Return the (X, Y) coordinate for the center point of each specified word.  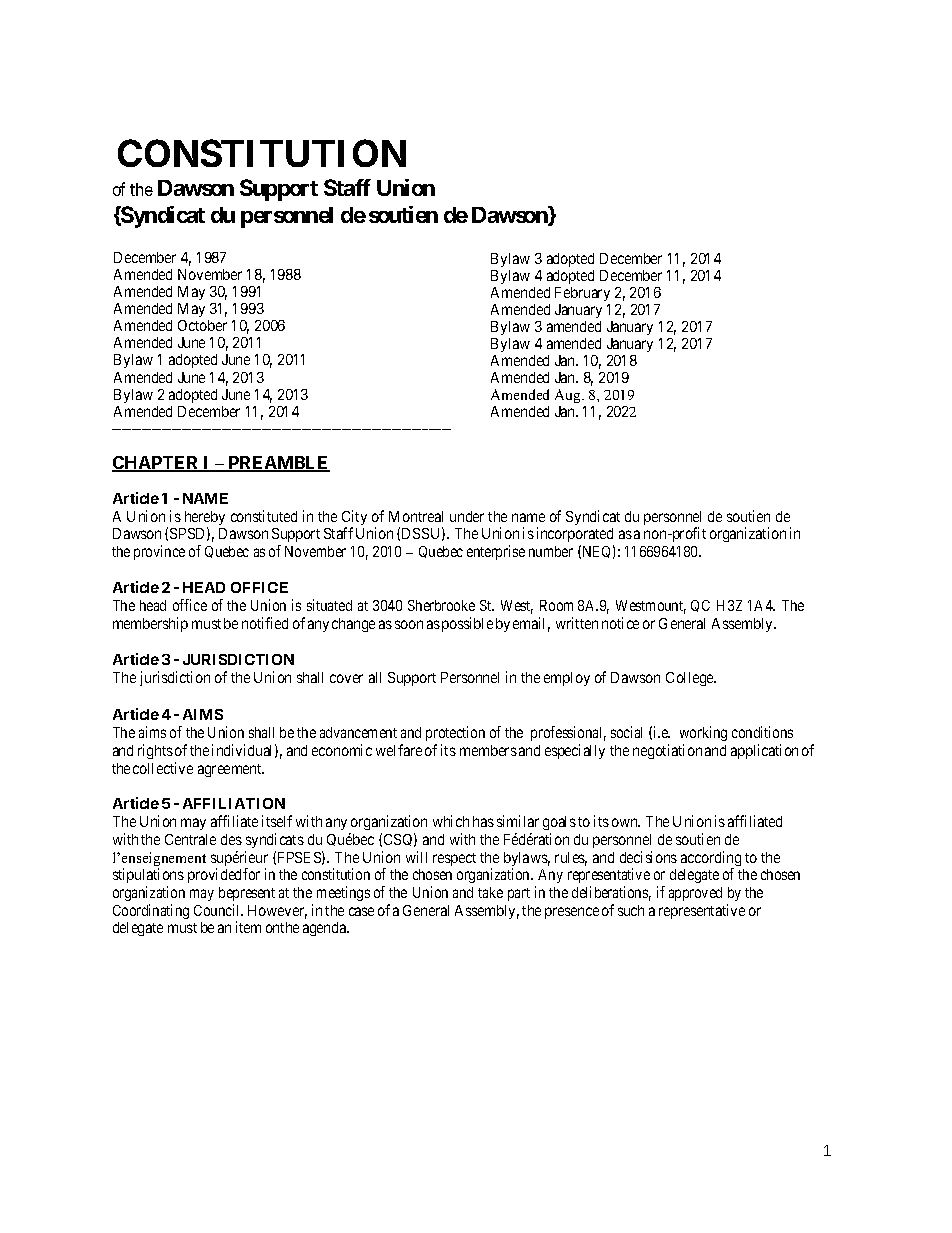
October (202, 325)
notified (265, 623)
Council (218, 910)
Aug (569, 396)
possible (467, 624)
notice (620, 623)
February (582, 296)
